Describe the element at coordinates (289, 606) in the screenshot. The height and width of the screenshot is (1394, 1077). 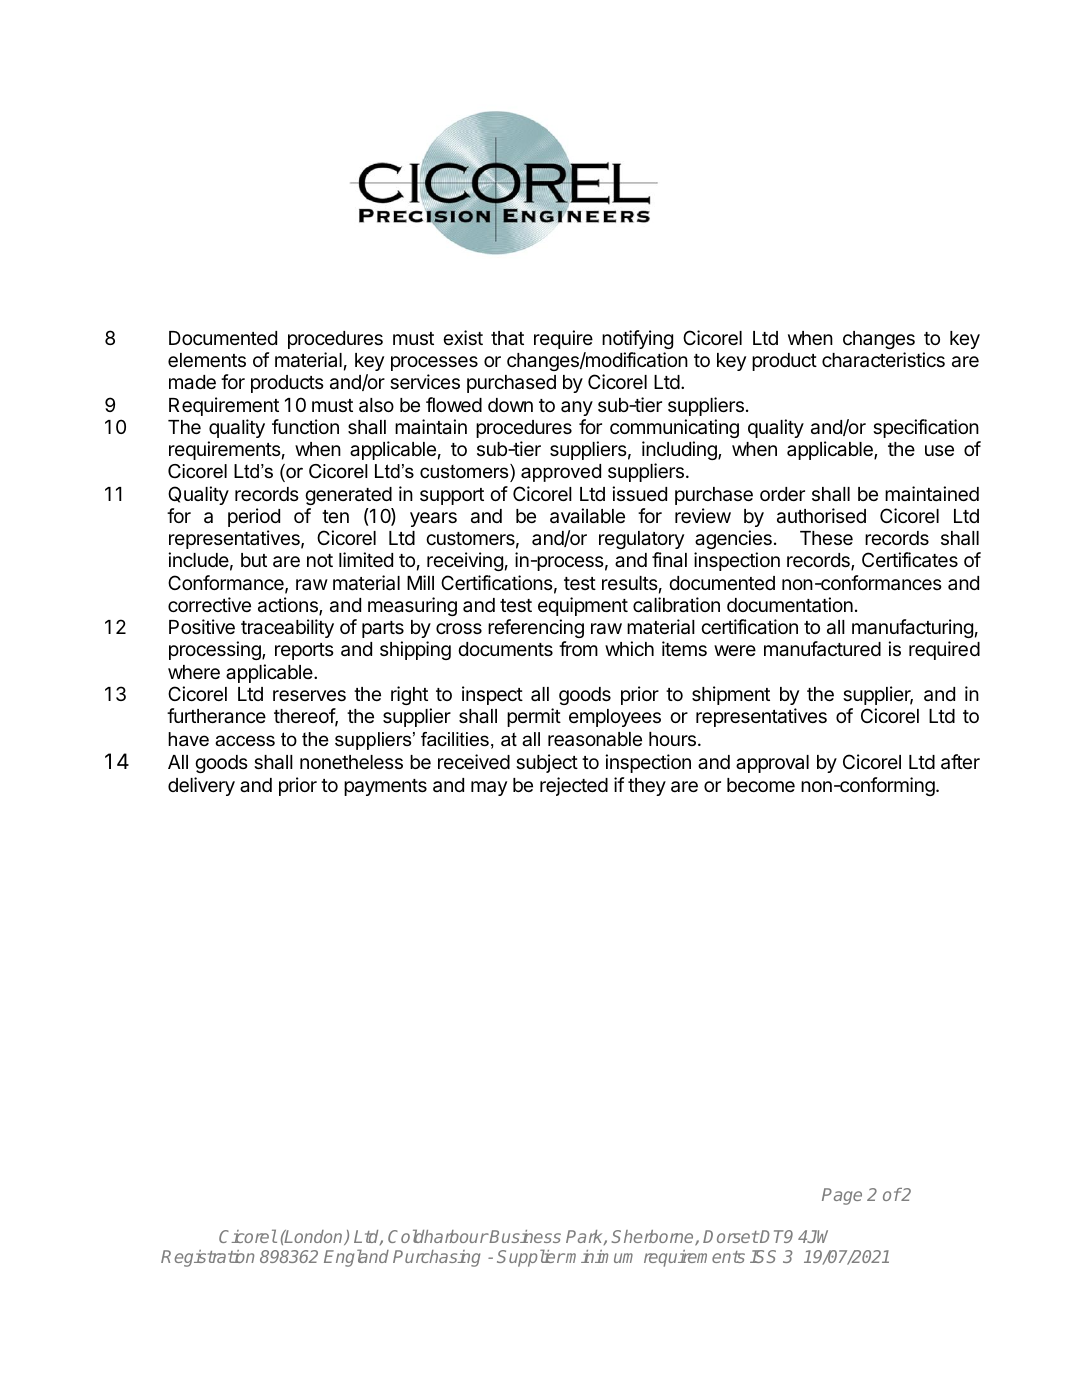
I see `actions` at that location.
